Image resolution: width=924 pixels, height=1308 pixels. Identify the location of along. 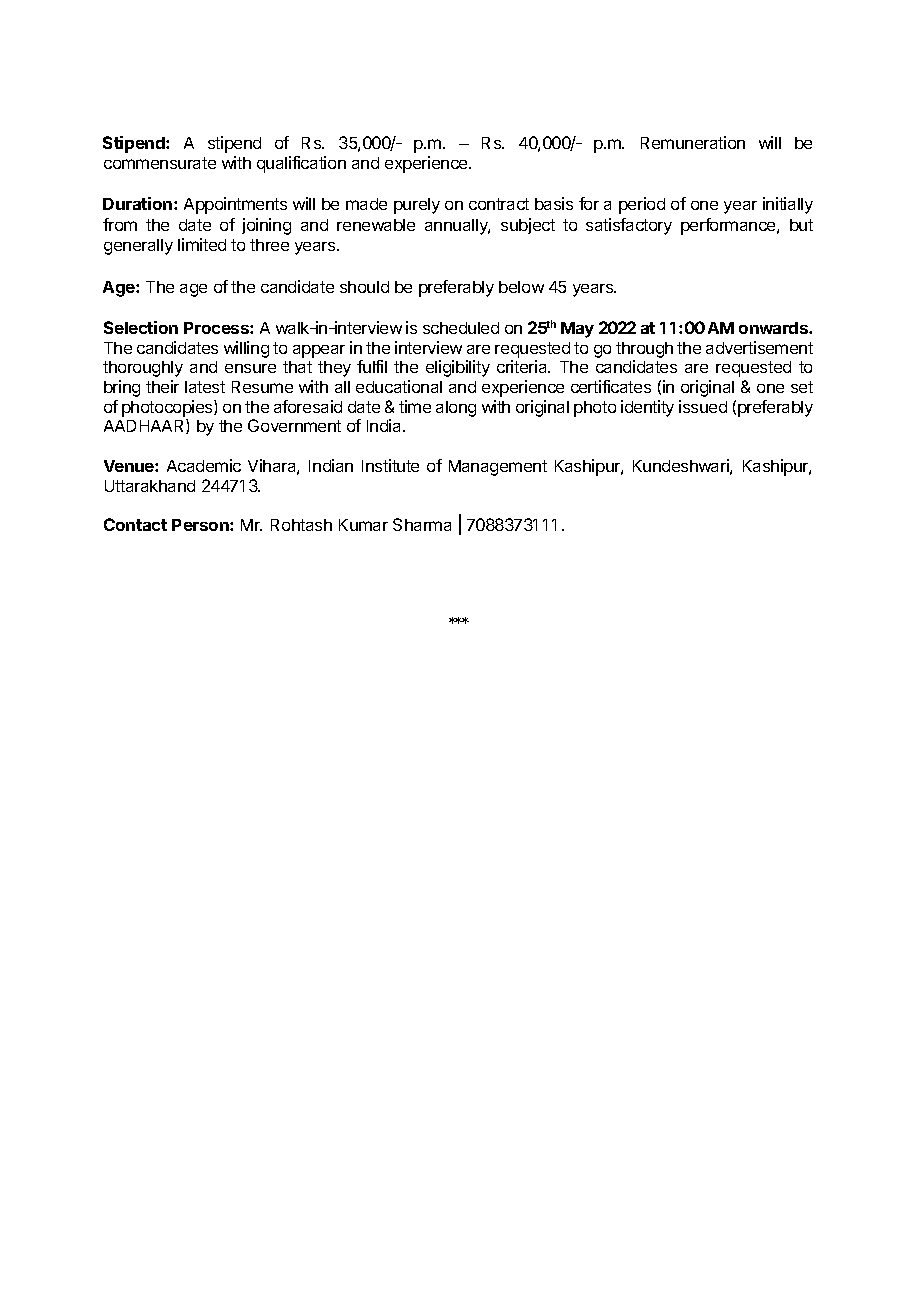
(456, 409).
